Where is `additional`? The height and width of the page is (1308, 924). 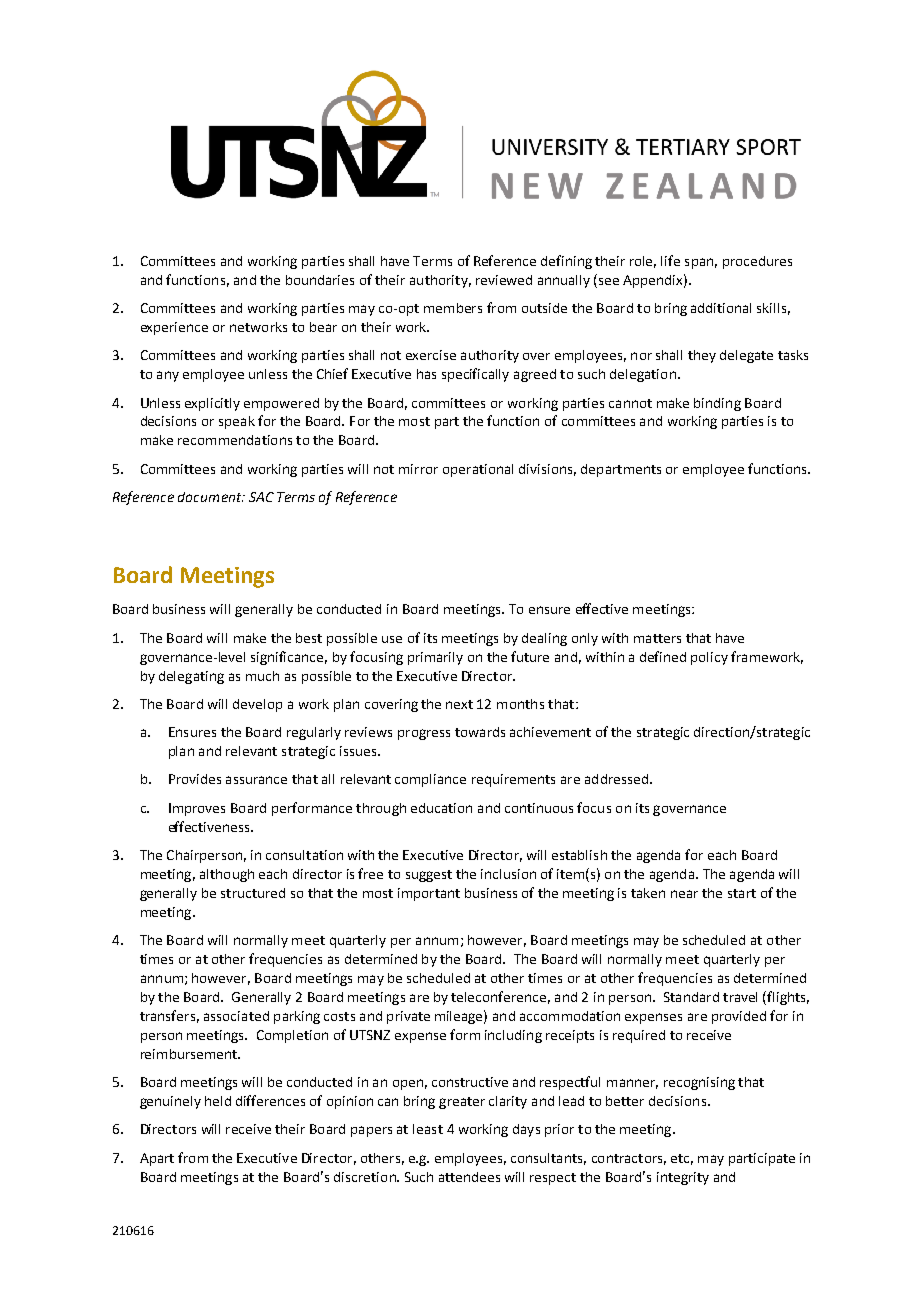 additional is located at coordinates (721, 308).
